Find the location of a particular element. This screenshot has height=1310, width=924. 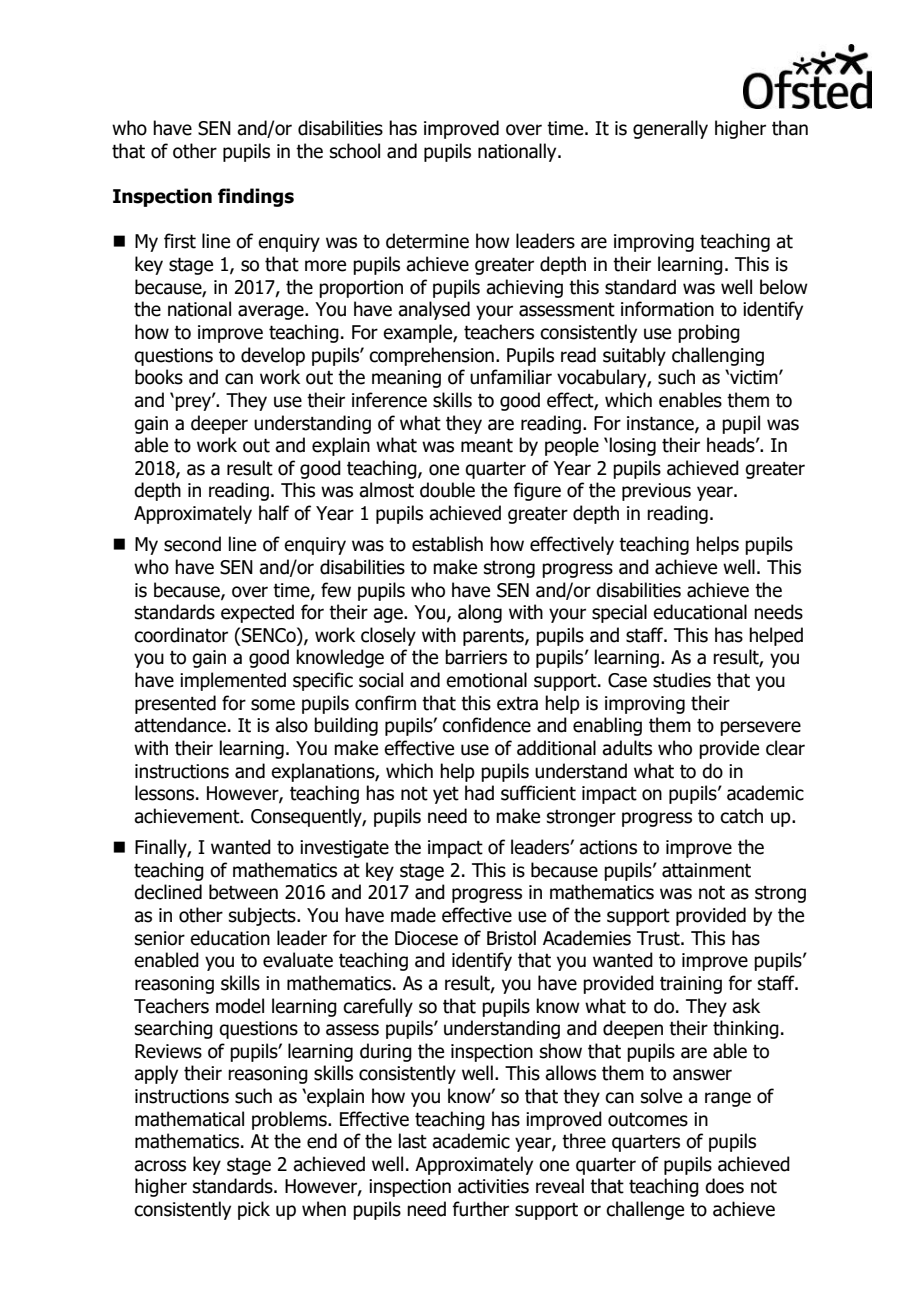

findings is located at coordinates (256, 197).
